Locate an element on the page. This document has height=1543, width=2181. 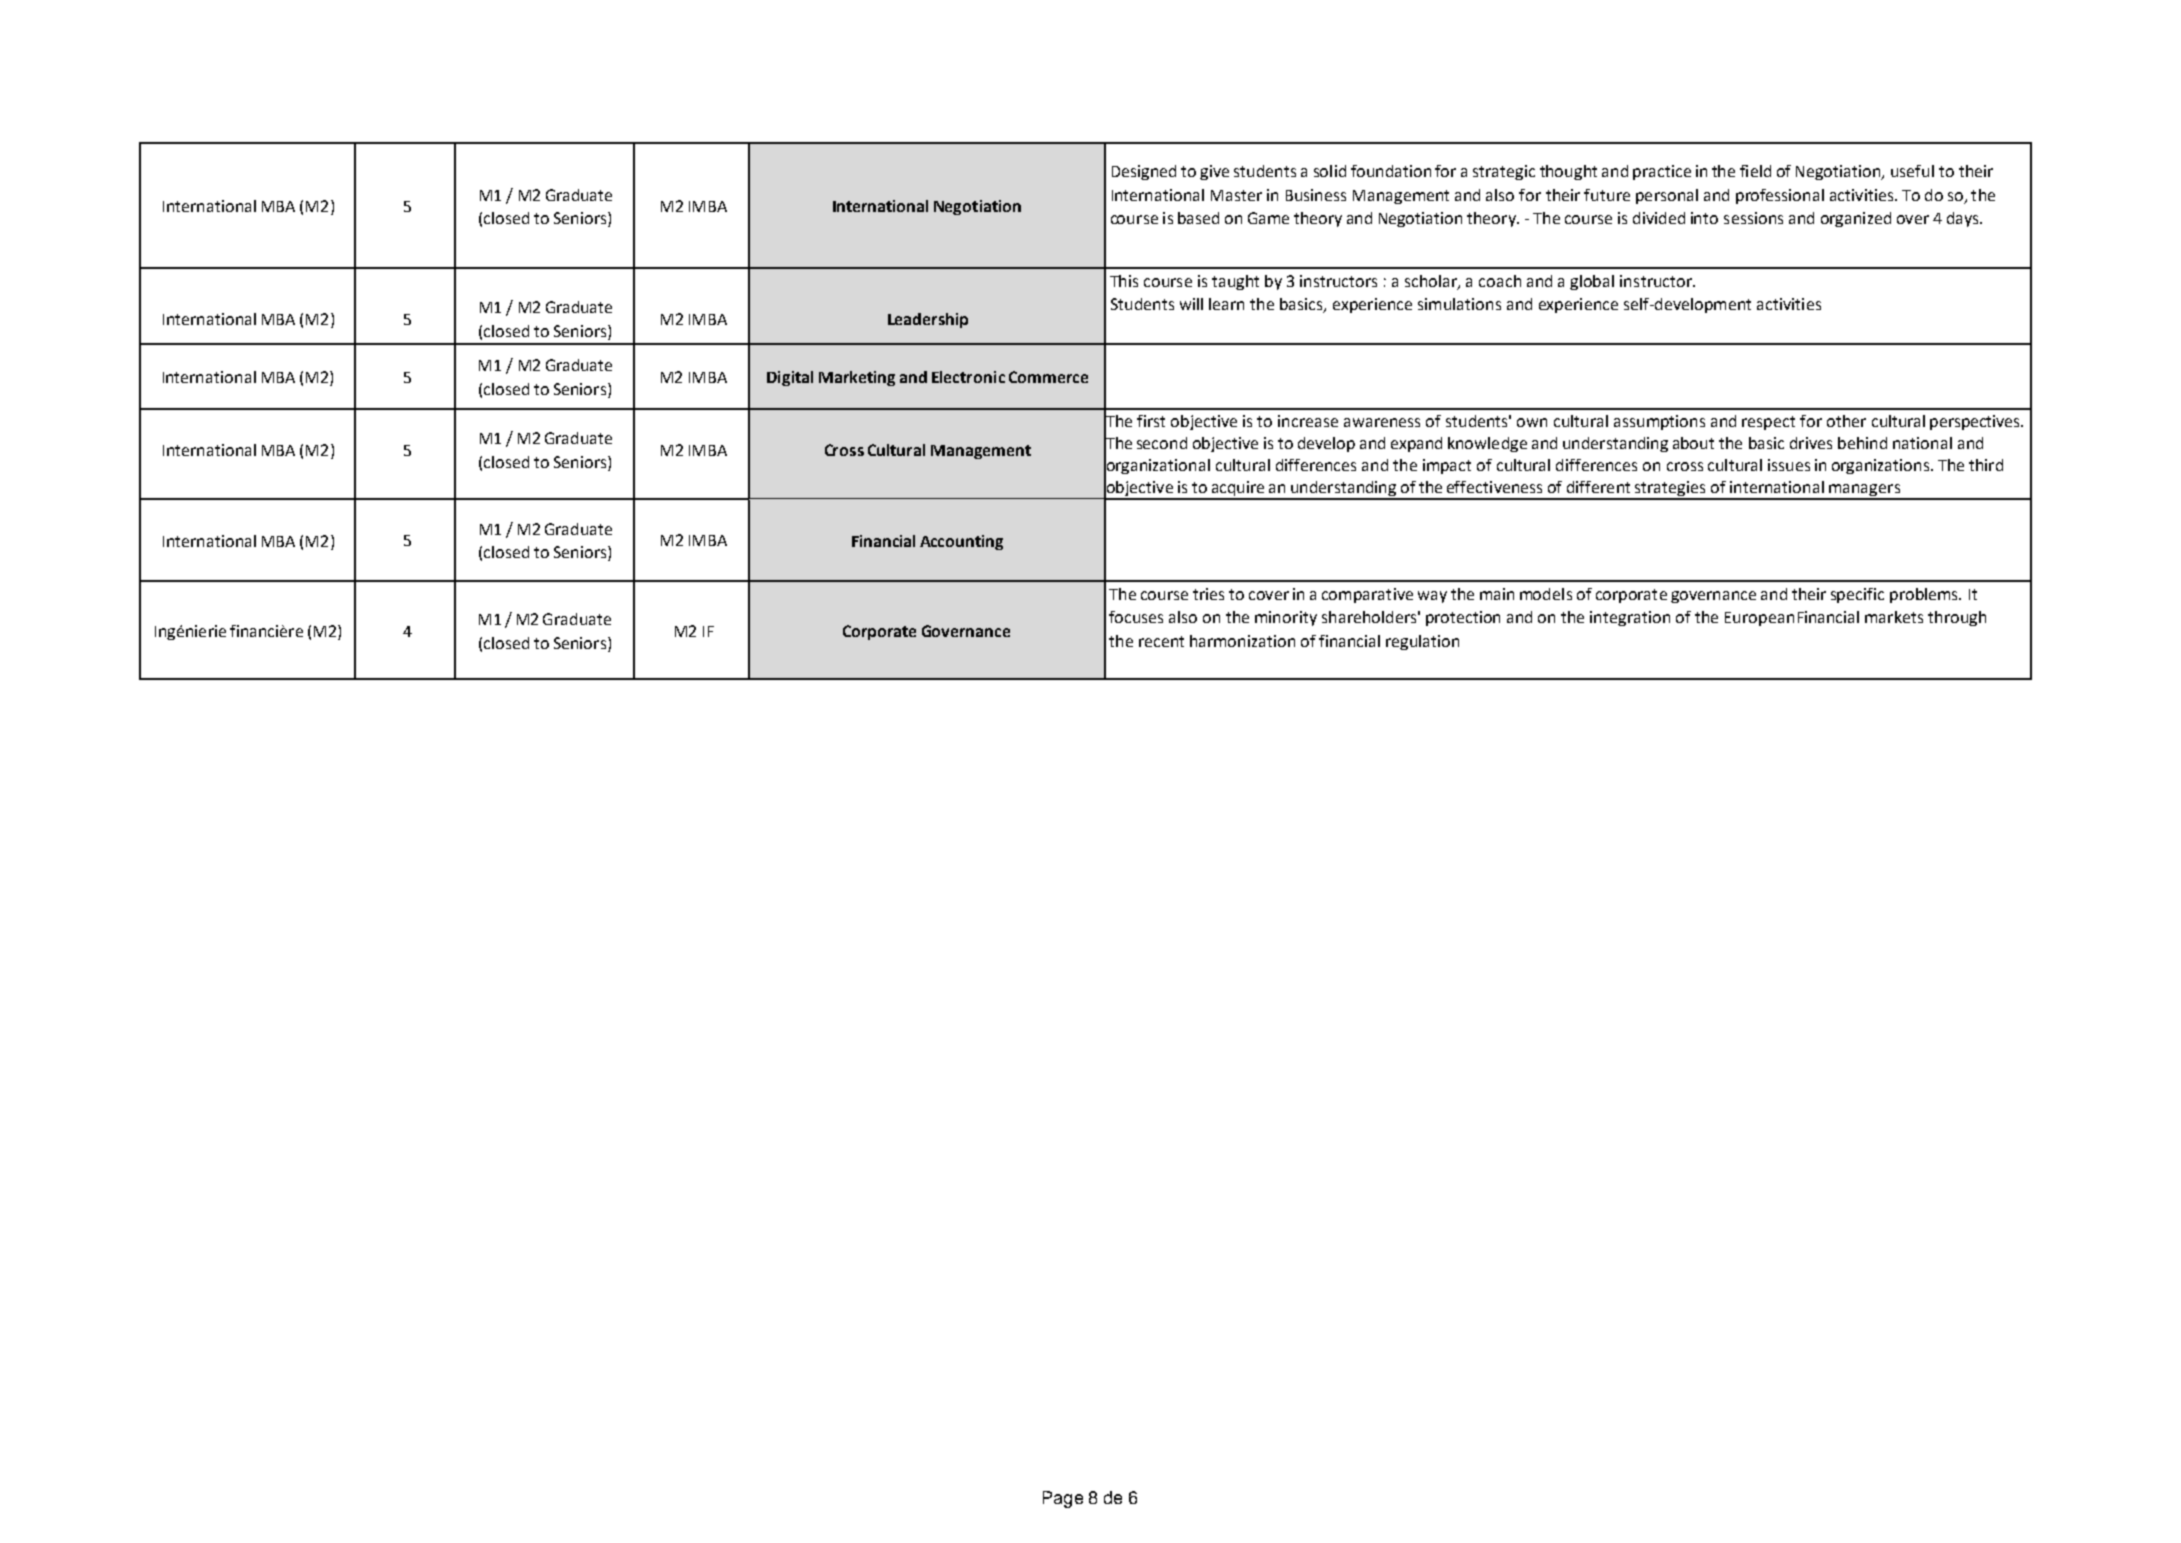
Leadership is located at coordinates (928, 320).
